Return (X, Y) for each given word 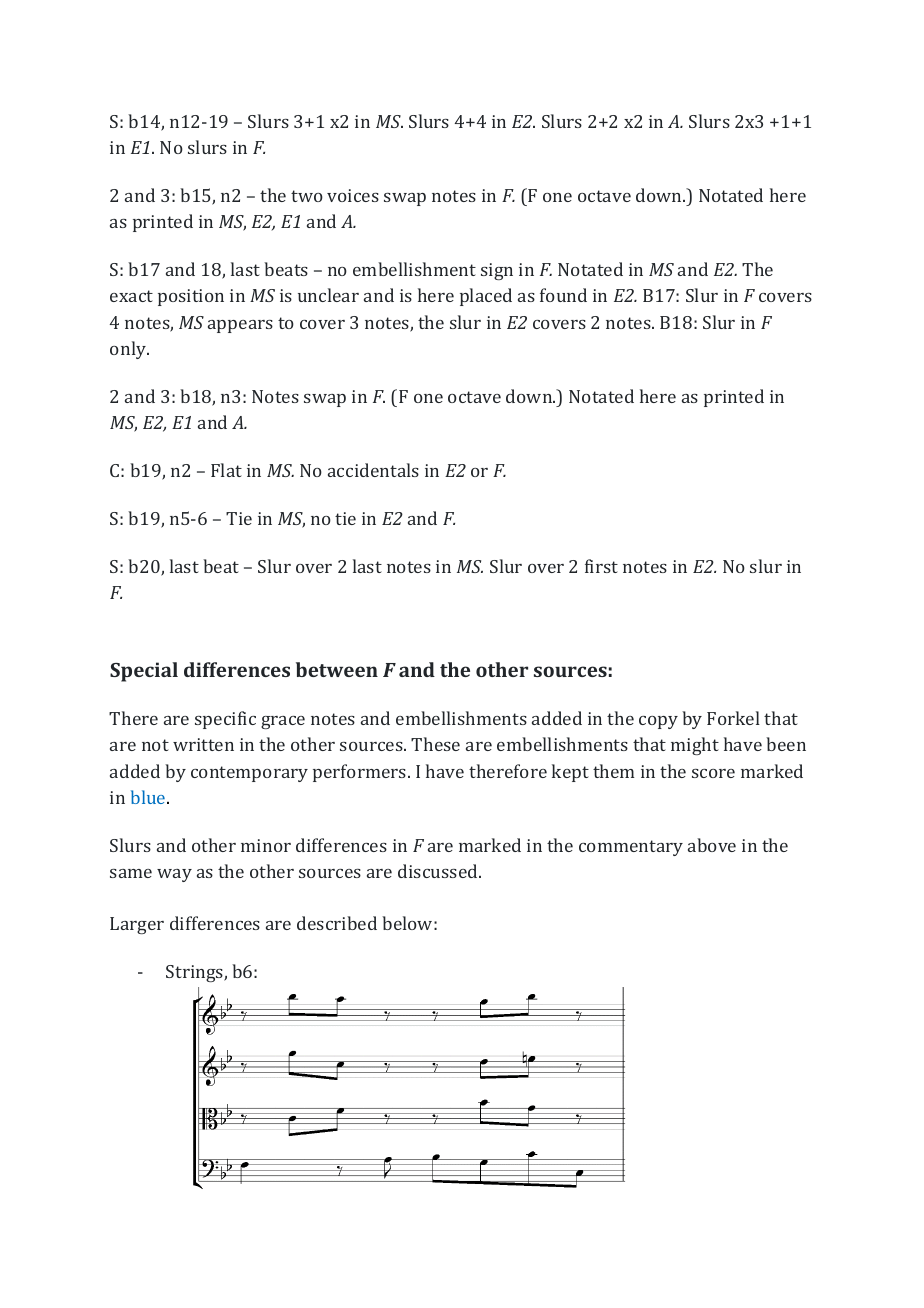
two (307, 196)
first (601, 566)
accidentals (373, 470)
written (203, 744)
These (435, 744)
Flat (226, 470)
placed (486, 297)
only (129, 350)
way (174, 875)
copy (658, 722)
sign (497, 271)
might (695, 746)
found (563, 295)
